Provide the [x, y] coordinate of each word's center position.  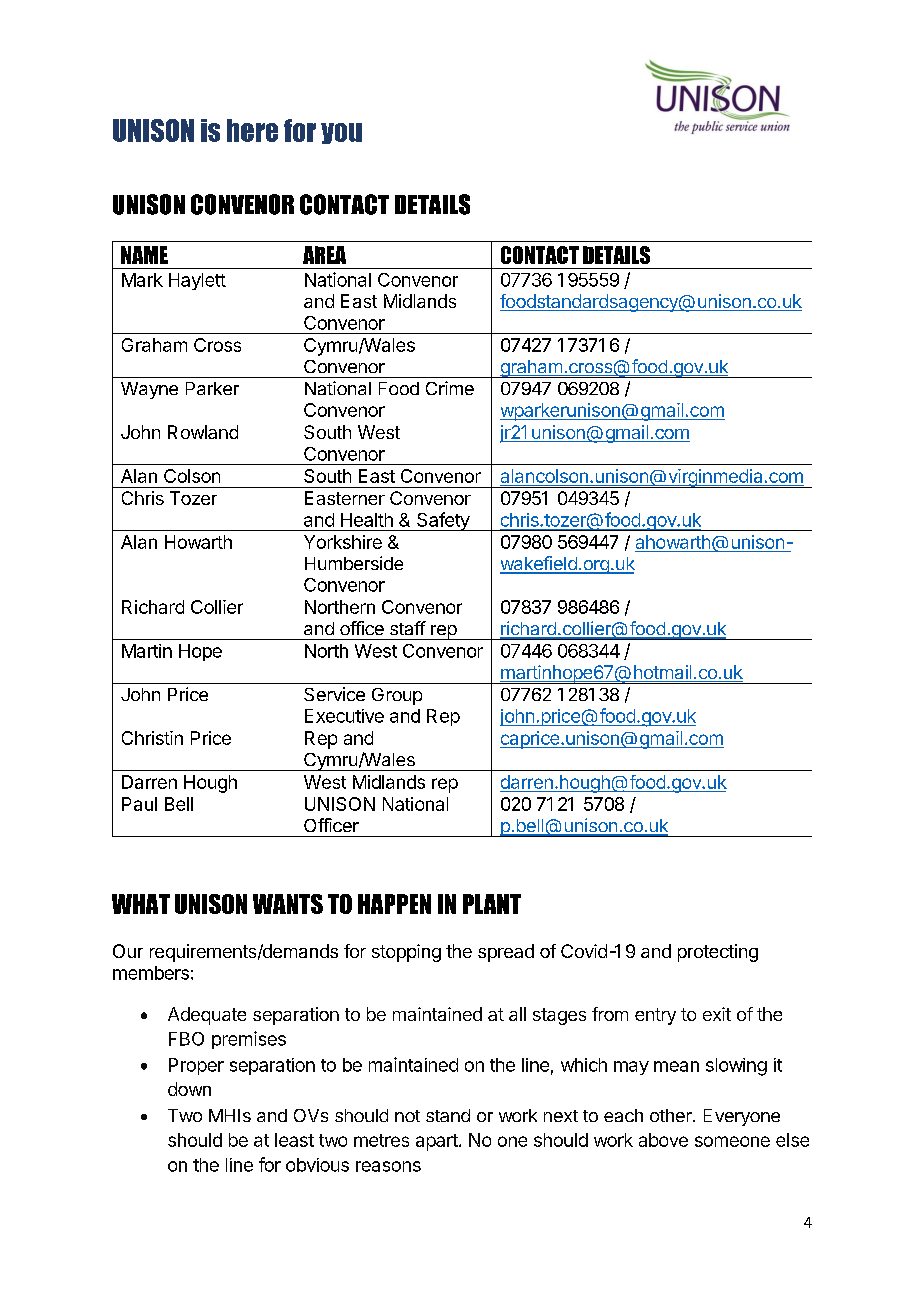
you [341, 133]
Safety [443, 521]
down [189, 1089]
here [252, 130]
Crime [450, 388]
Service [334, 694]
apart [437, 1142]
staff [408, 628]
